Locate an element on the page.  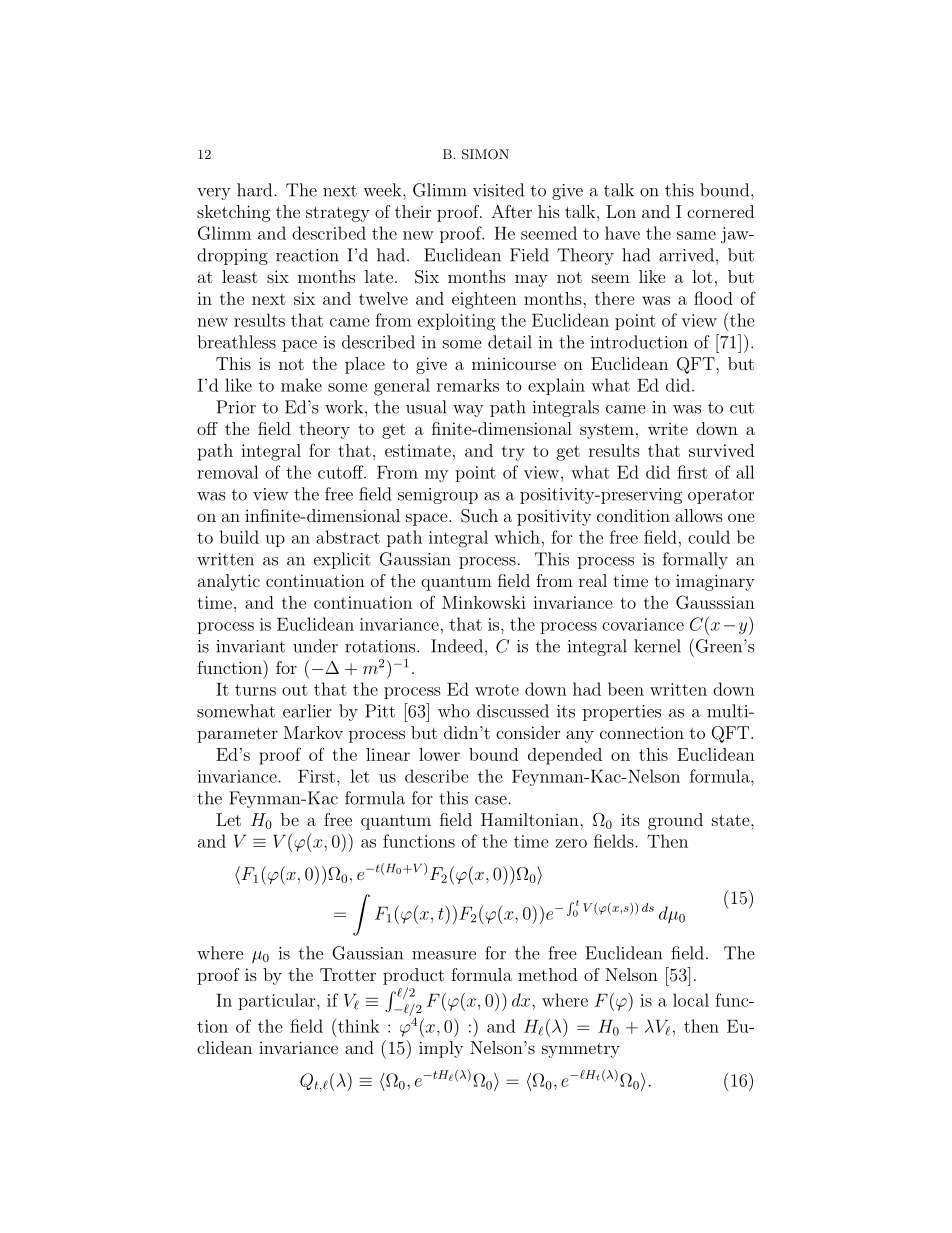
local is located at coordinates (691, 1000).
